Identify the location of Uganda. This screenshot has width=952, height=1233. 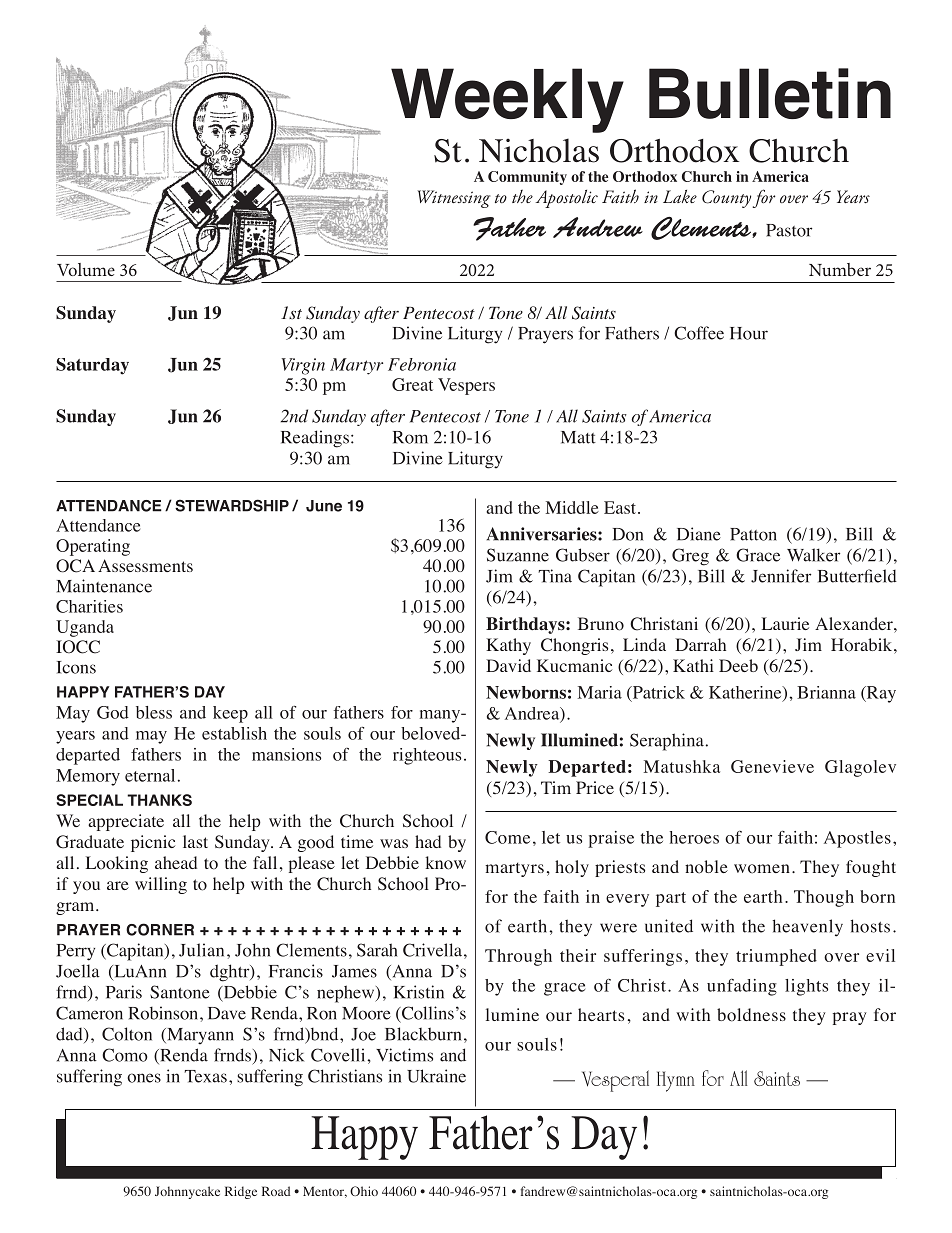
(85, 628).
